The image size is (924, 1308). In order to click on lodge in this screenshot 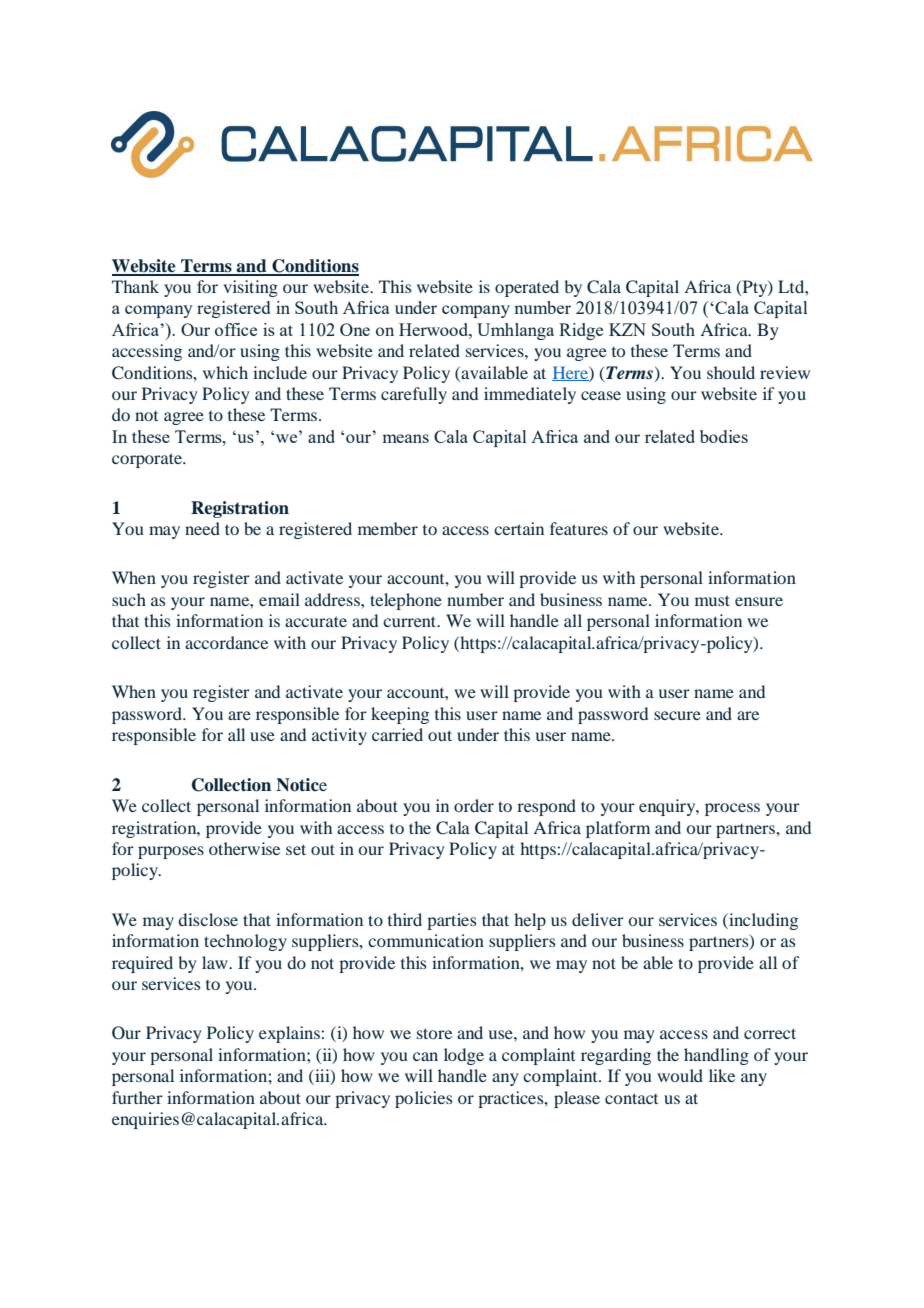, I will do `click(464, 1056)`.
